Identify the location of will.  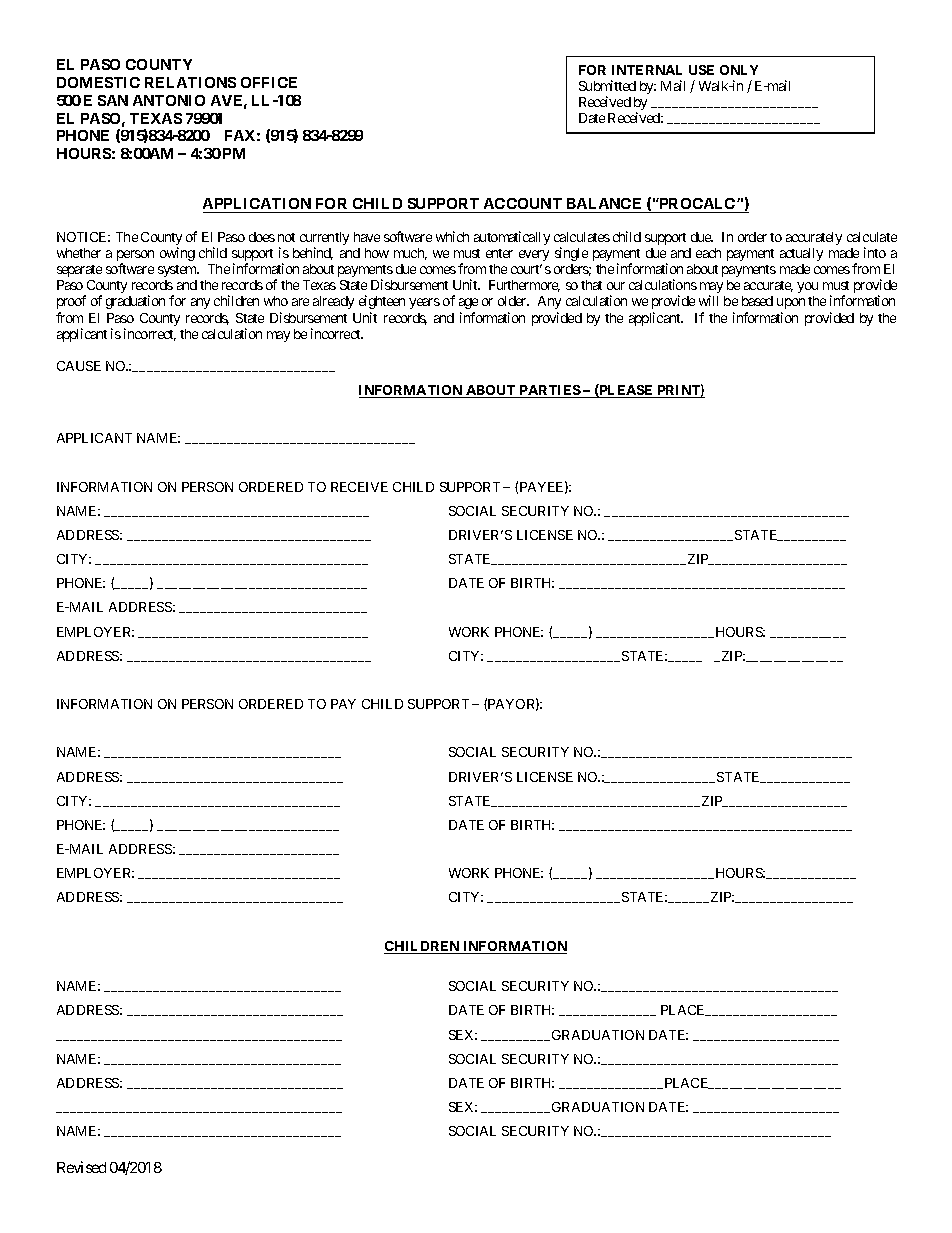
(708, 300).
